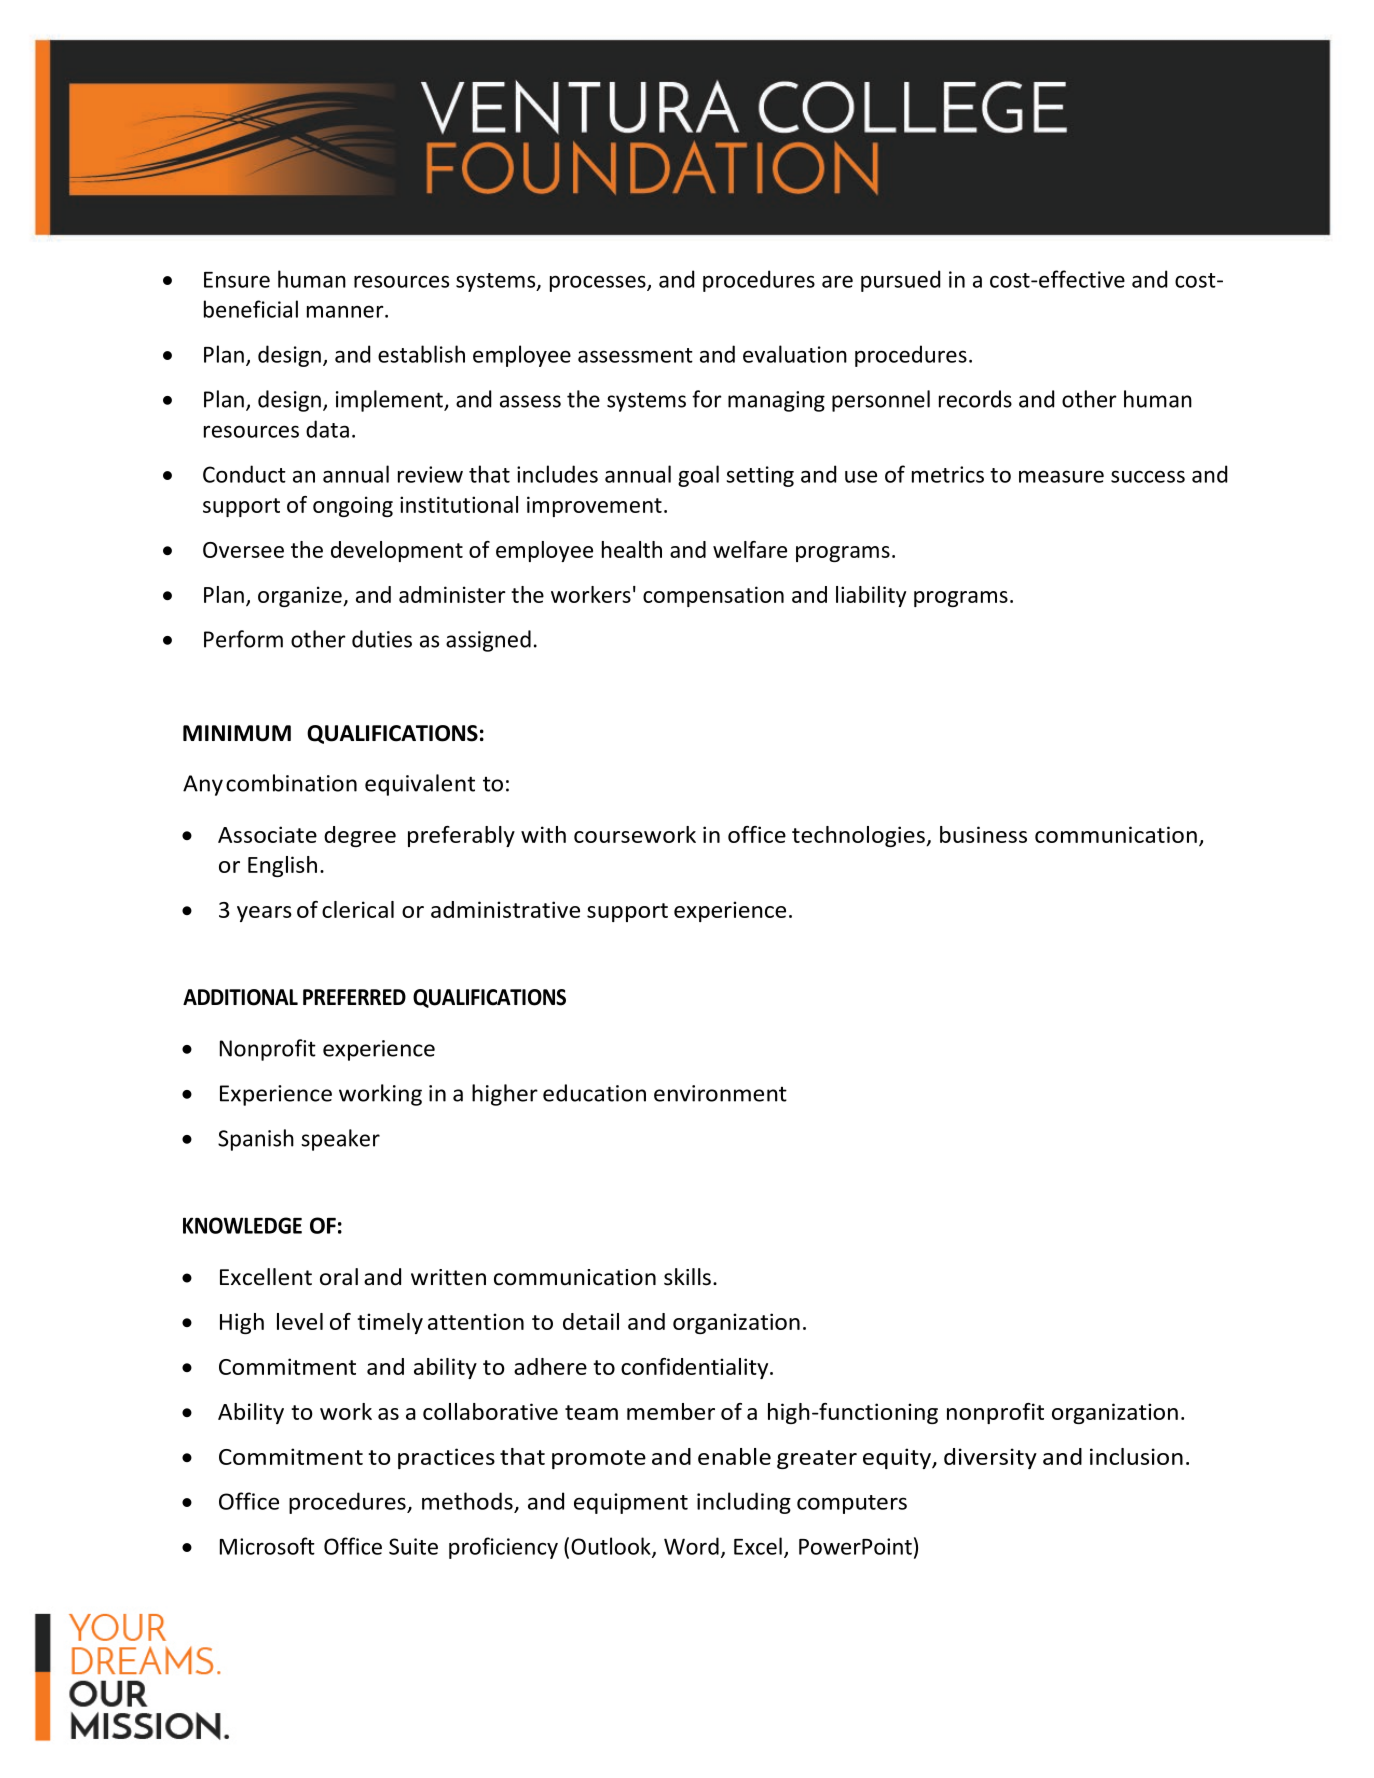  I want to click on Suite, so click(413, 1546).
